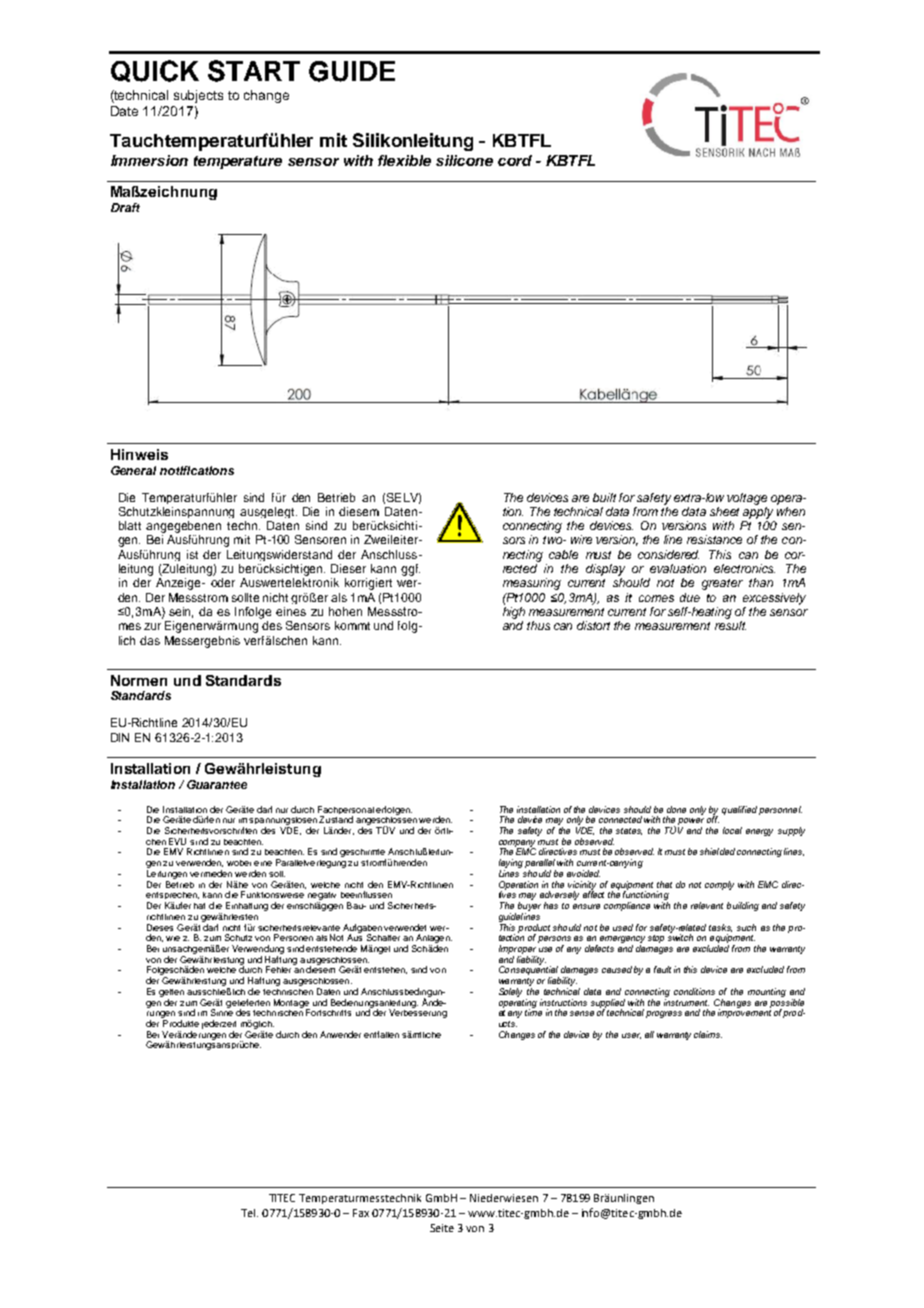 The height and width of the document is (1308, 924). Describe the element at coordinates (361, 1213) in the document. I see `Fax` at that location.
